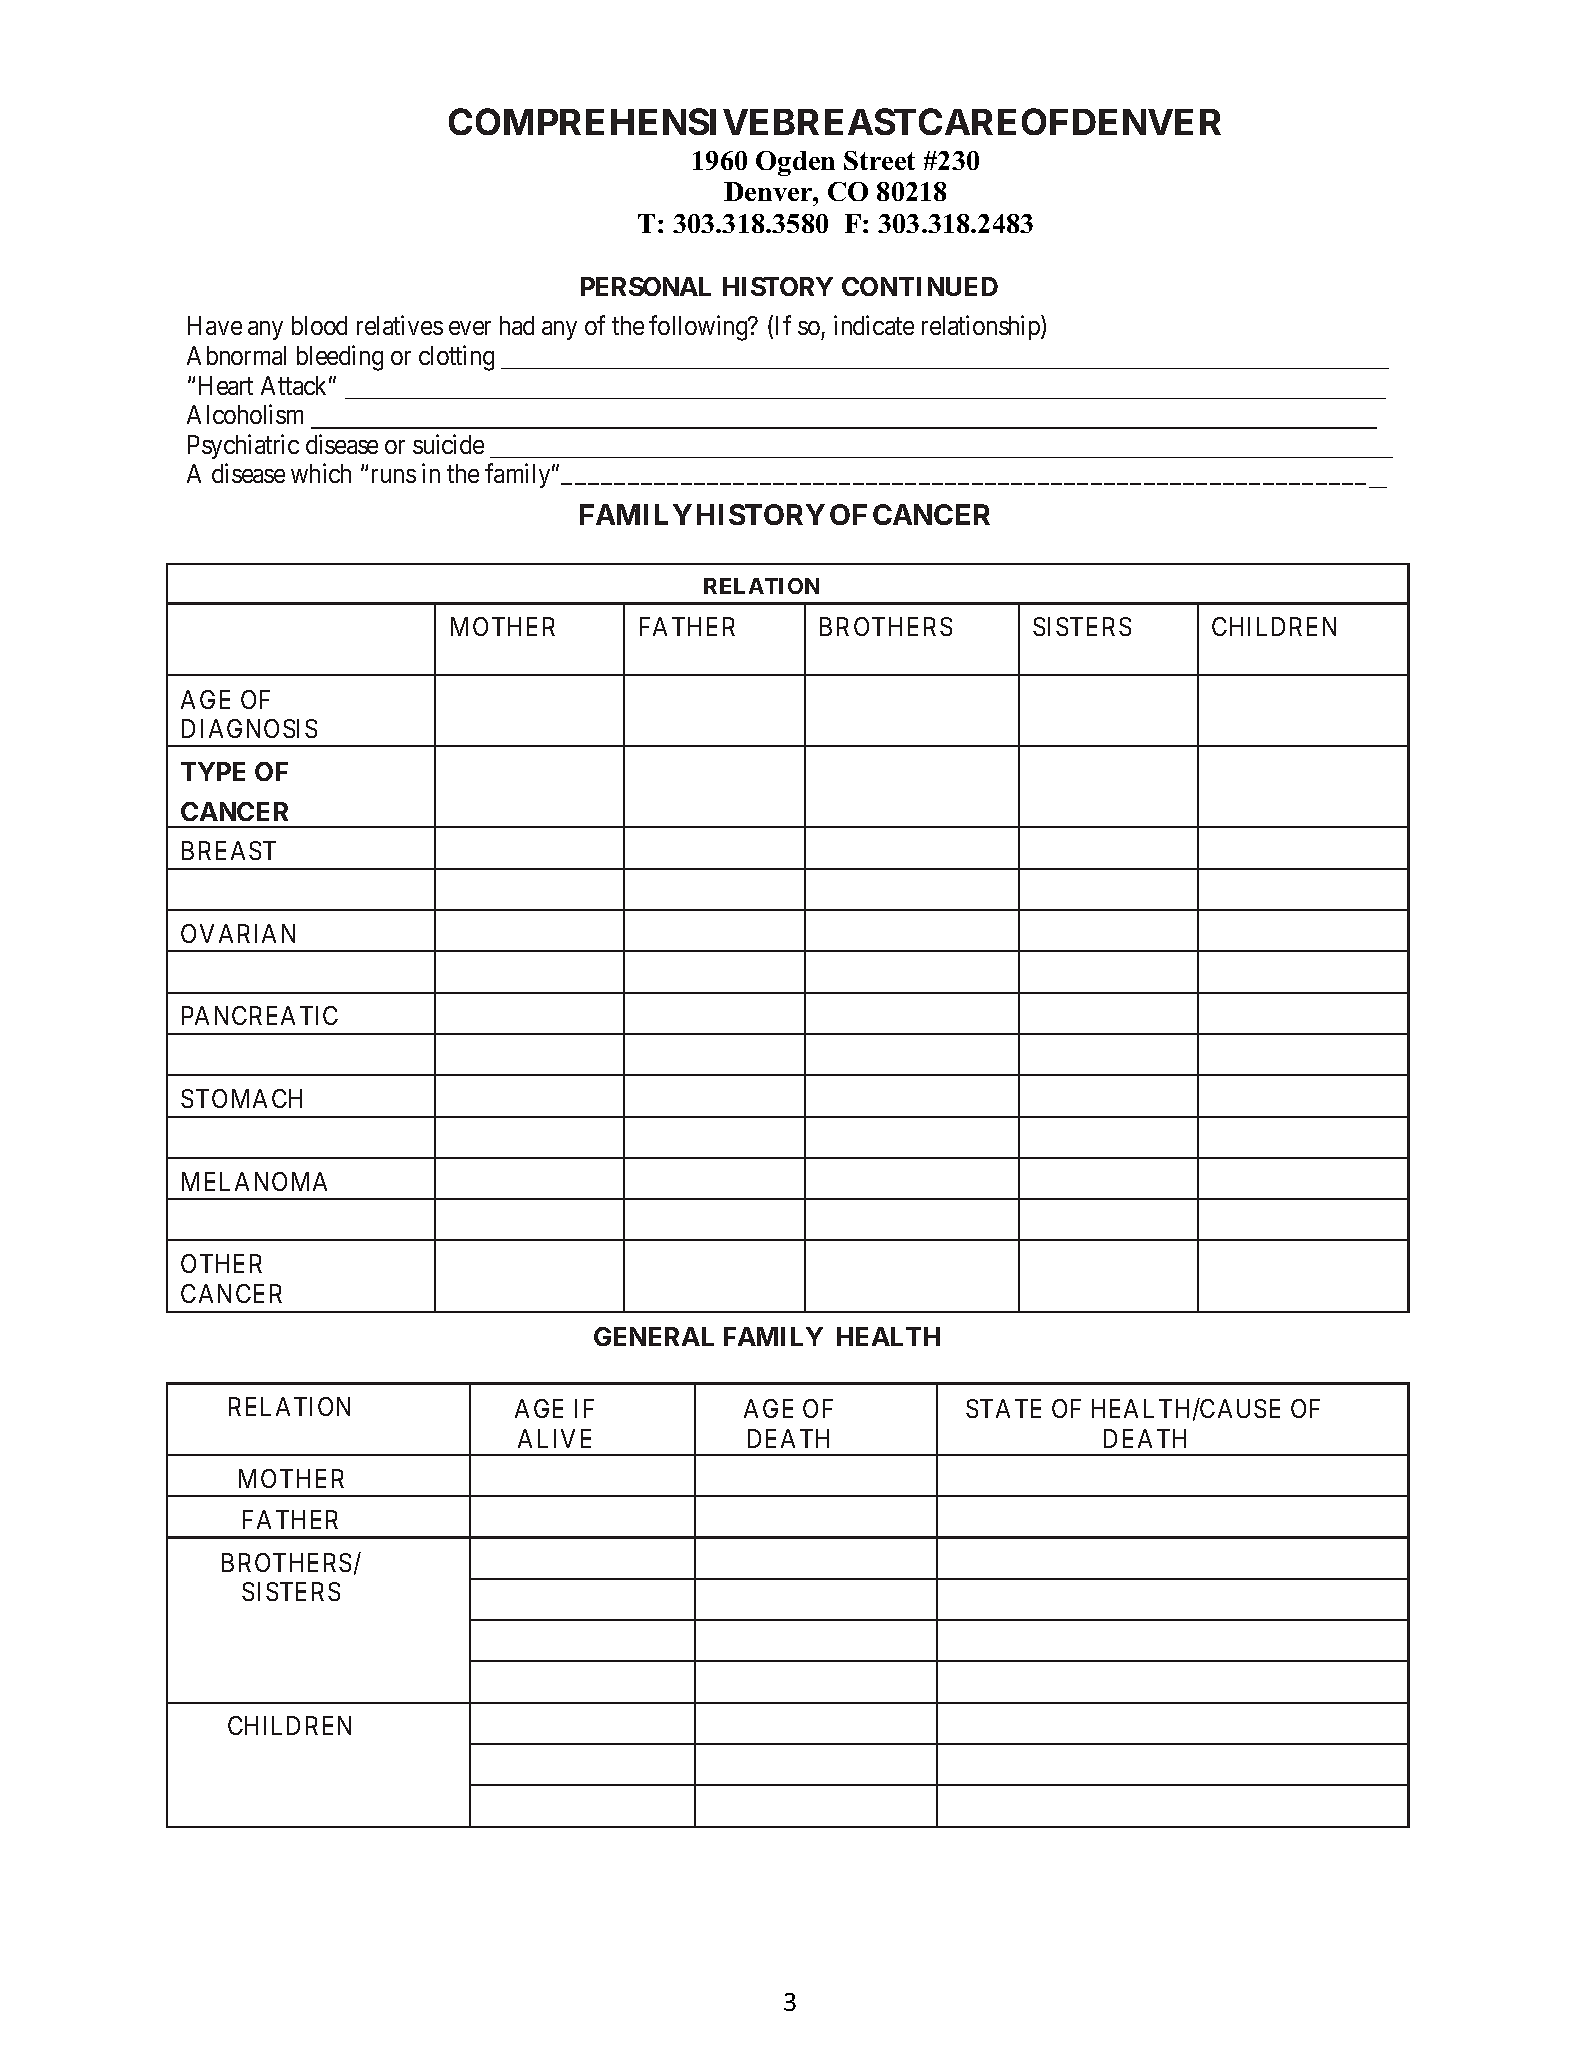 The image size is (1587, 2054). Describe the element at coordinates (795, 163) in the screenshot. I see `Ogden` at that location.
